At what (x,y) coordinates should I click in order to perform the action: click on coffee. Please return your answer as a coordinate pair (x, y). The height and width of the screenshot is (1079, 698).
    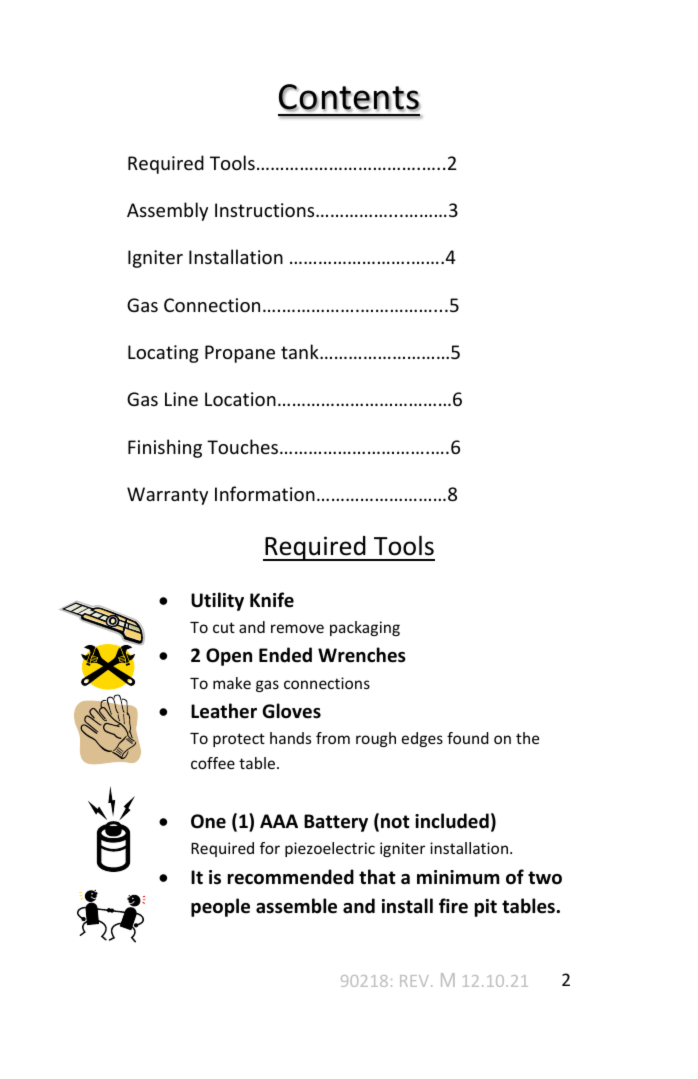
    Looking at the image, I should click on (213, 763).
